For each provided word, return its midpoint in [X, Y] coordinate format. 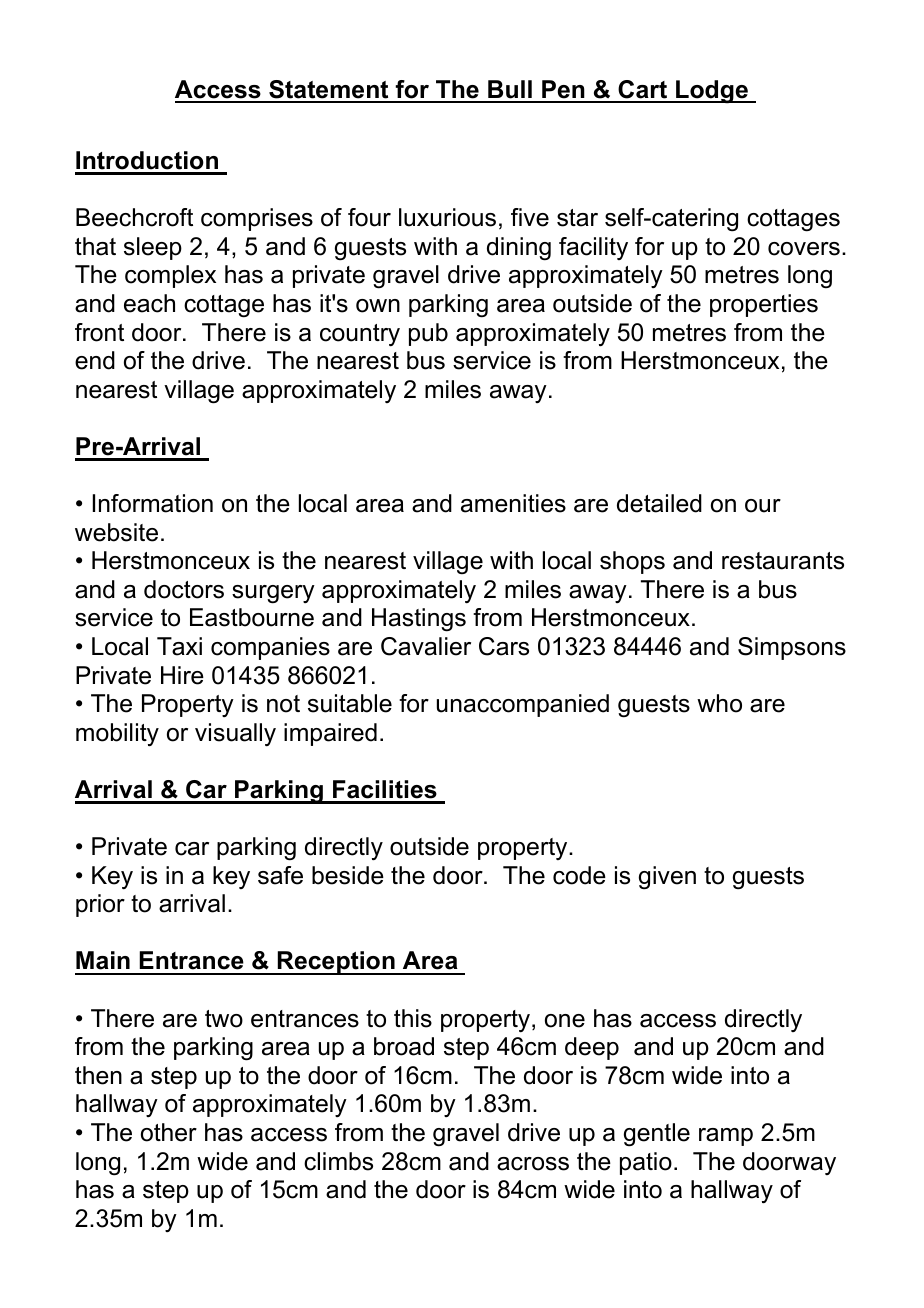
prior [100, 905]
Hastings [419, 620]
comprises [257, 219]
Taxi [179, 646]
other [169, 1132]
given [667, 878]
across [533, 1164]
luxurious [447, 217]
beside [348, 875]
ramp [726, 1137]
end [95, 360]
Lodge [712, 92]
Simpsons [792, 648]
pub [428, 334]
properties [764, 305]
